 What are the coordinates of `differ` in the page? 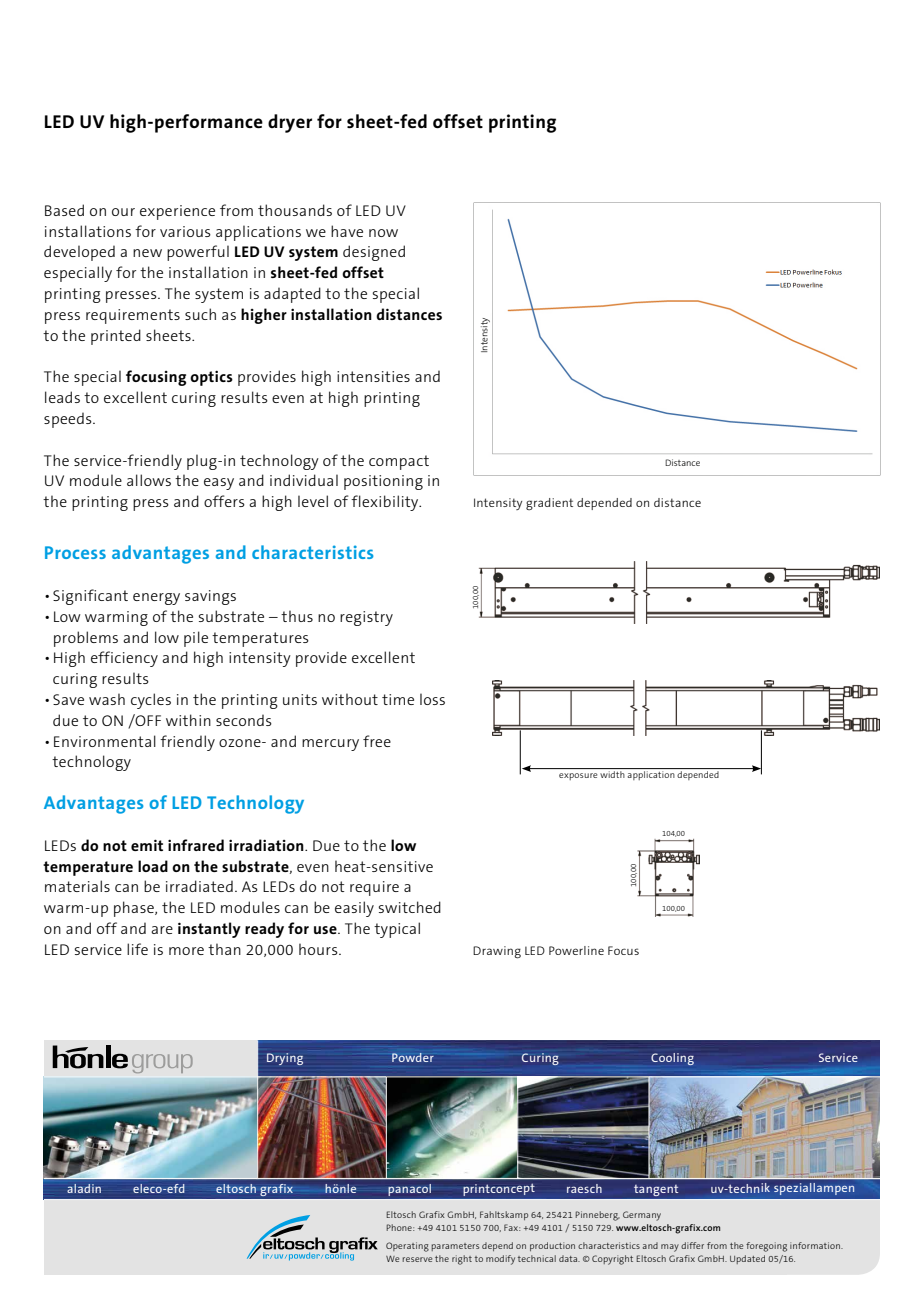 It's located at (692, 1245).
